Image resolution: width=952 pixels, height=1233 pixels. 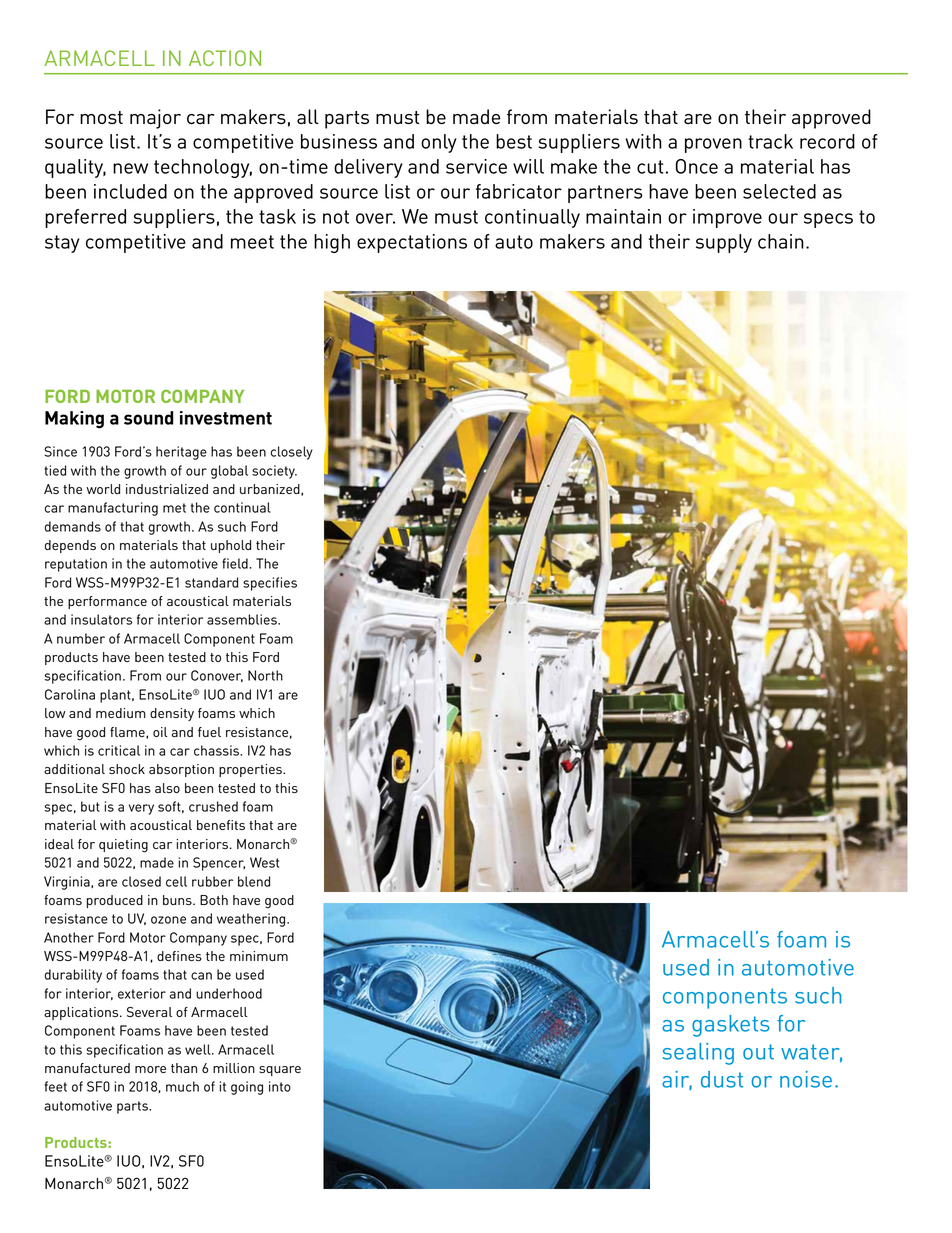 What do you see at coordinates (62, 244) in the document?
I see `stay` at bounding box center [62, 244].
